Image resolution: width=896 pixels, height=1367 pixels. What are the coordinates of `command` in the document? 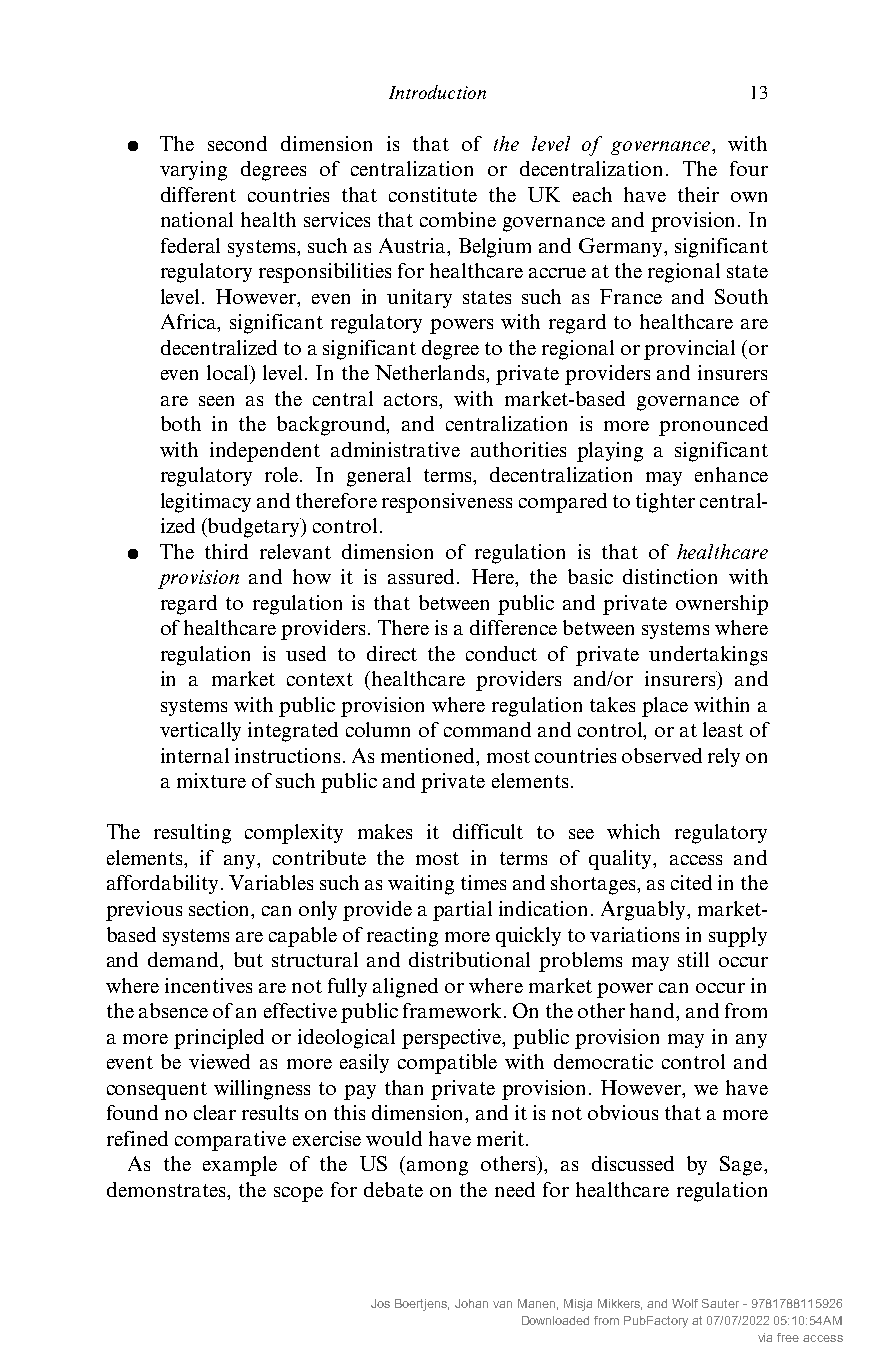 It's located at (487, 729).
